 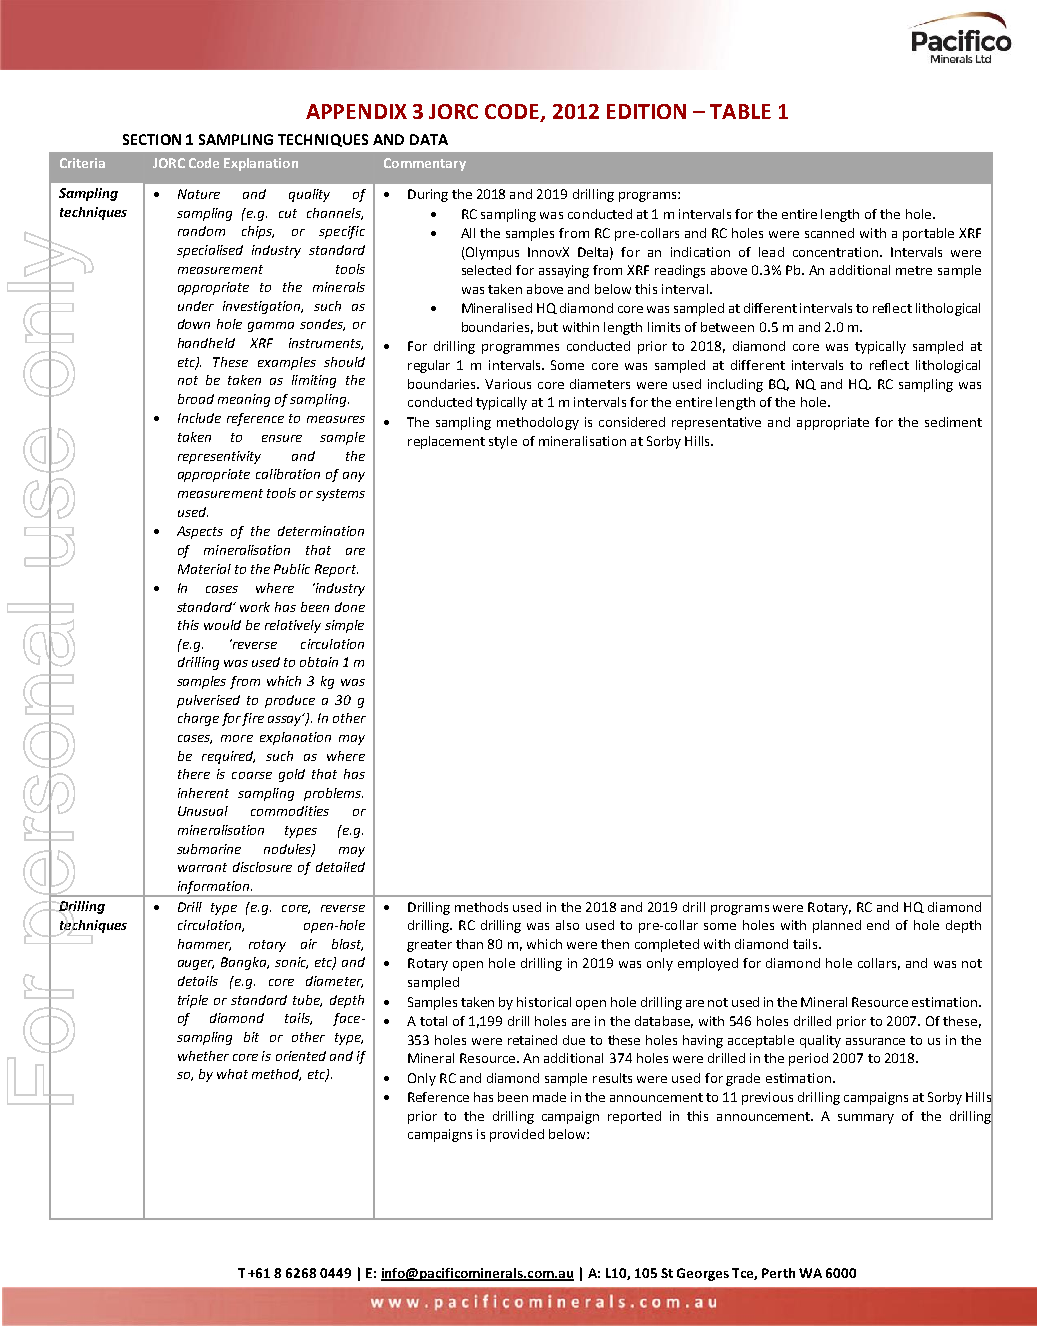 What do you see at coordinates (425, 164) in the screenshot?
I see `Commentary` at bounding box center [425, 164].
